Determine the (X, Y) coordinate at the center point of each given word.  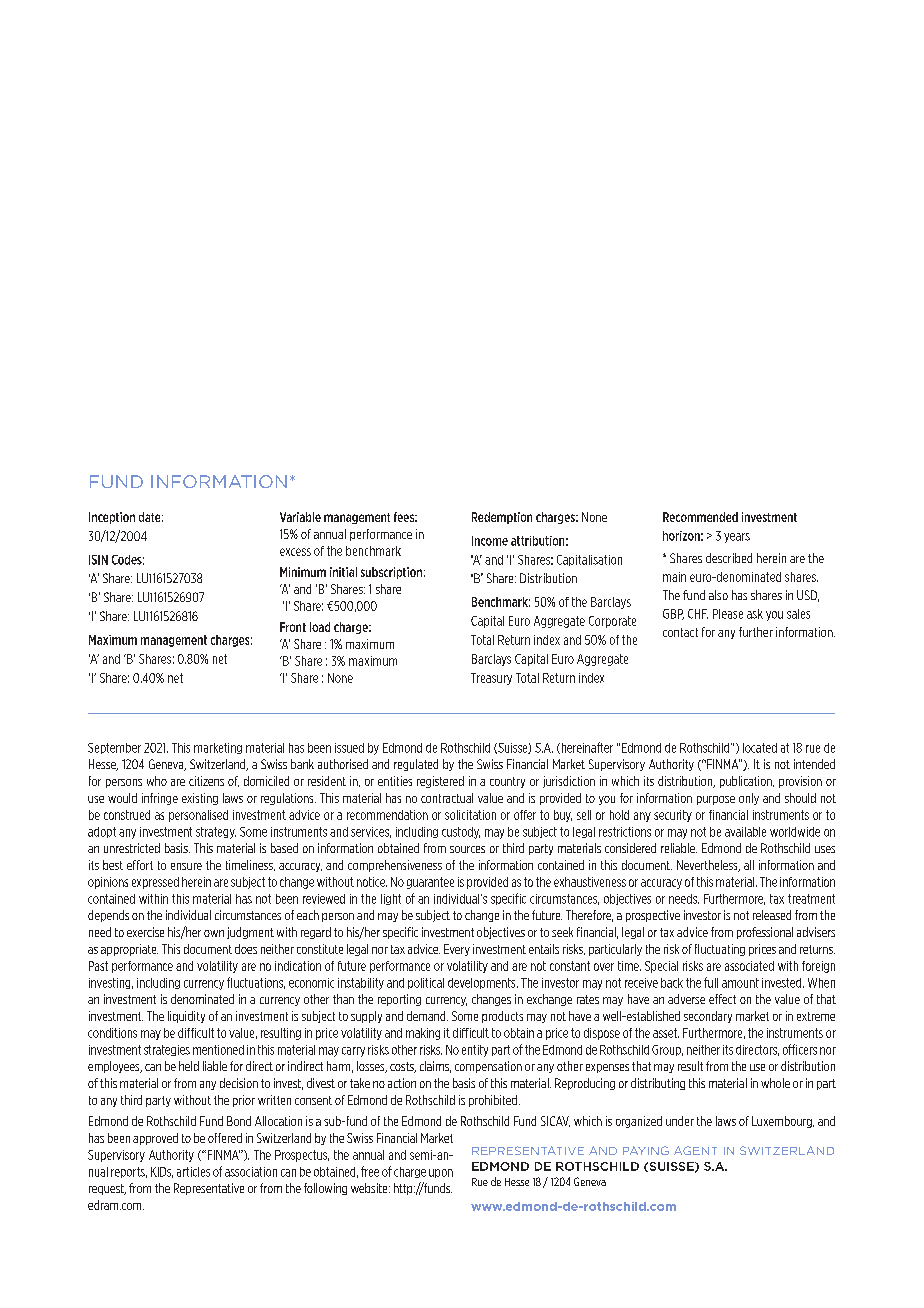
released (772, 915)
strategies (167, 1050)
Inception (112, 518)
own (214, 933)
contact (680, 632)
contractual (447, 798)
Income (490, 541)
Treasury (491, 679)
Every (457, 950)
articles (193, 1172)
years (737, 538)
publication (747, 782)
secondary (708, 1017)
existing (200, 799)
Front (293, 627)
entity (475, 1051)
